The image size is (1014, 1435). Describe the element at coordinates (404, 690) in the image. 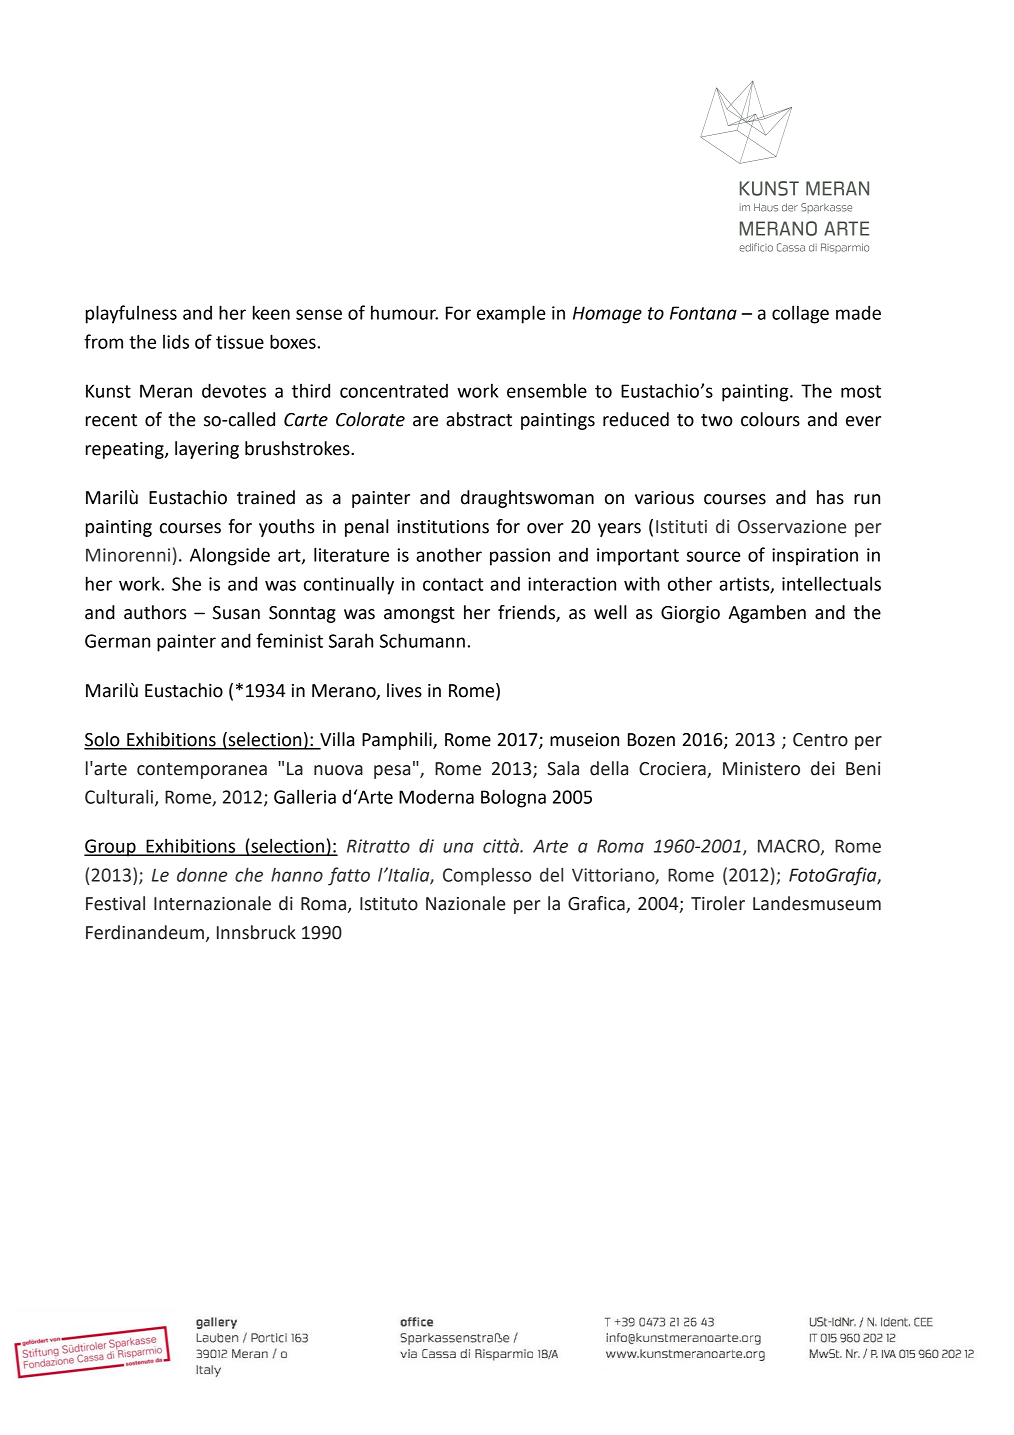

I see `lives` at that location.
